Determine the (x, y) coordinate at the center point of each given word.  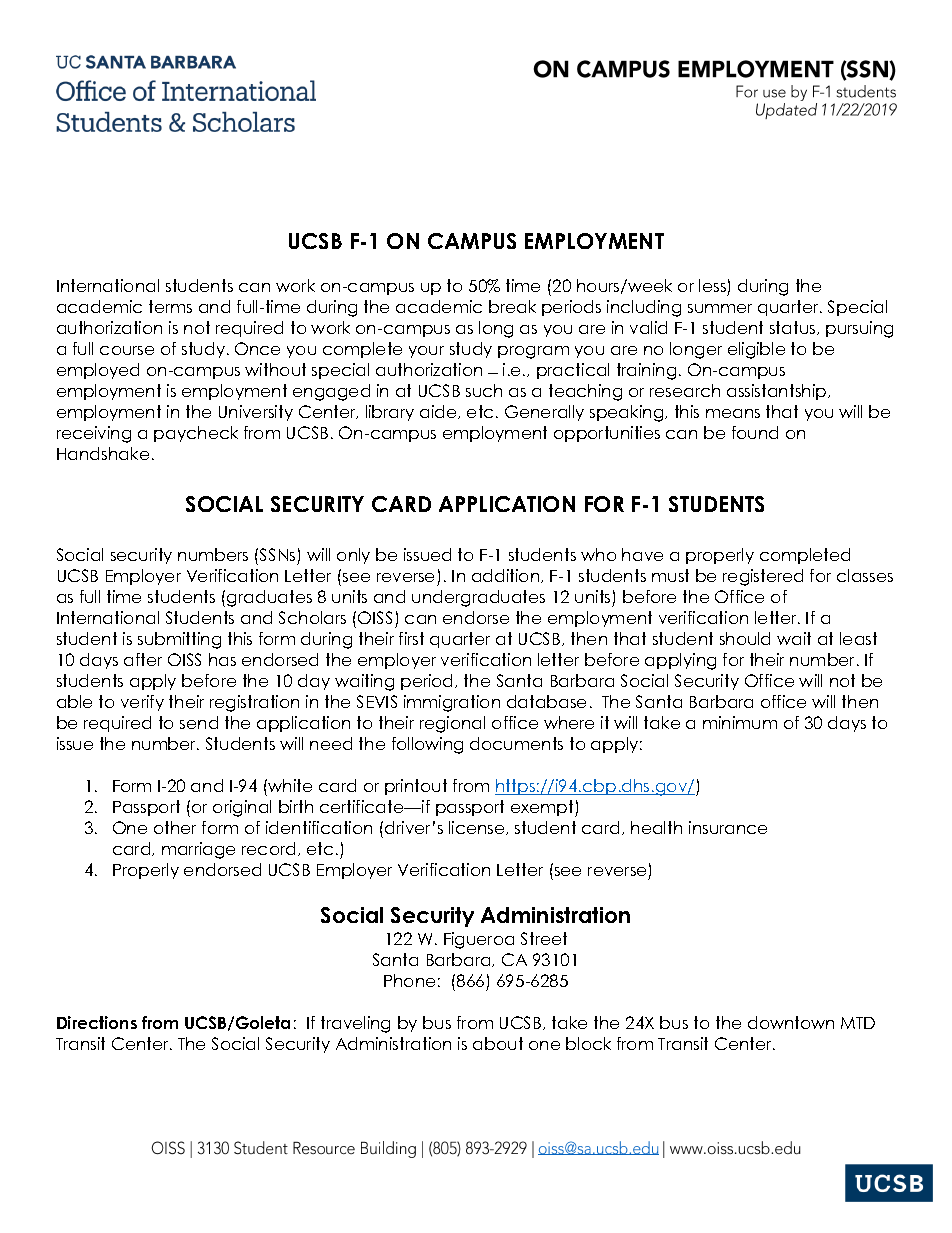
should (745, 638)
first (411, 638)
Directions (97, 1022)
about (498, 1043)
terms (170, 306)
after (143, 659)
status (794, 328)
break (512, 306)
